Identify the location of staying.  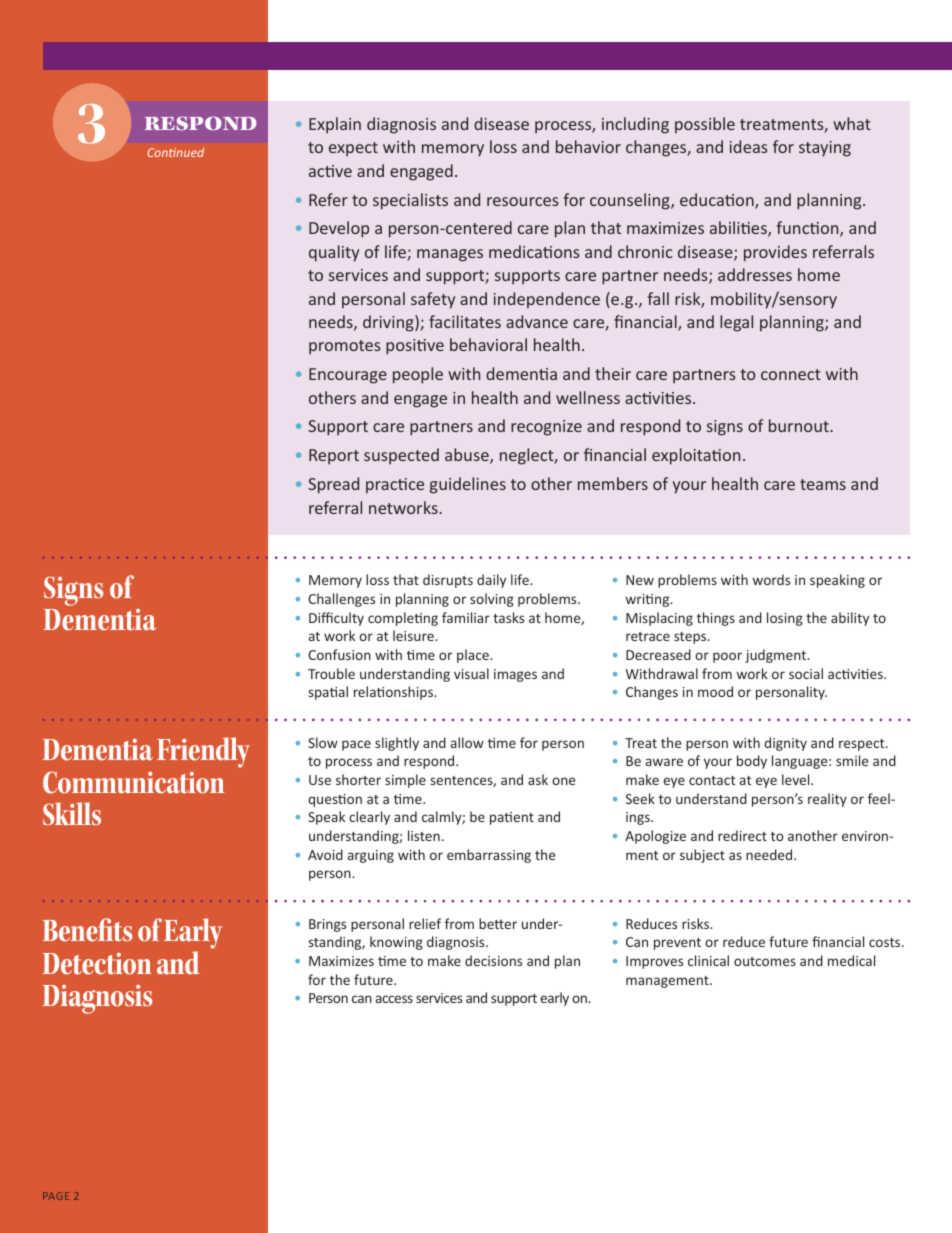
(825, 149).
